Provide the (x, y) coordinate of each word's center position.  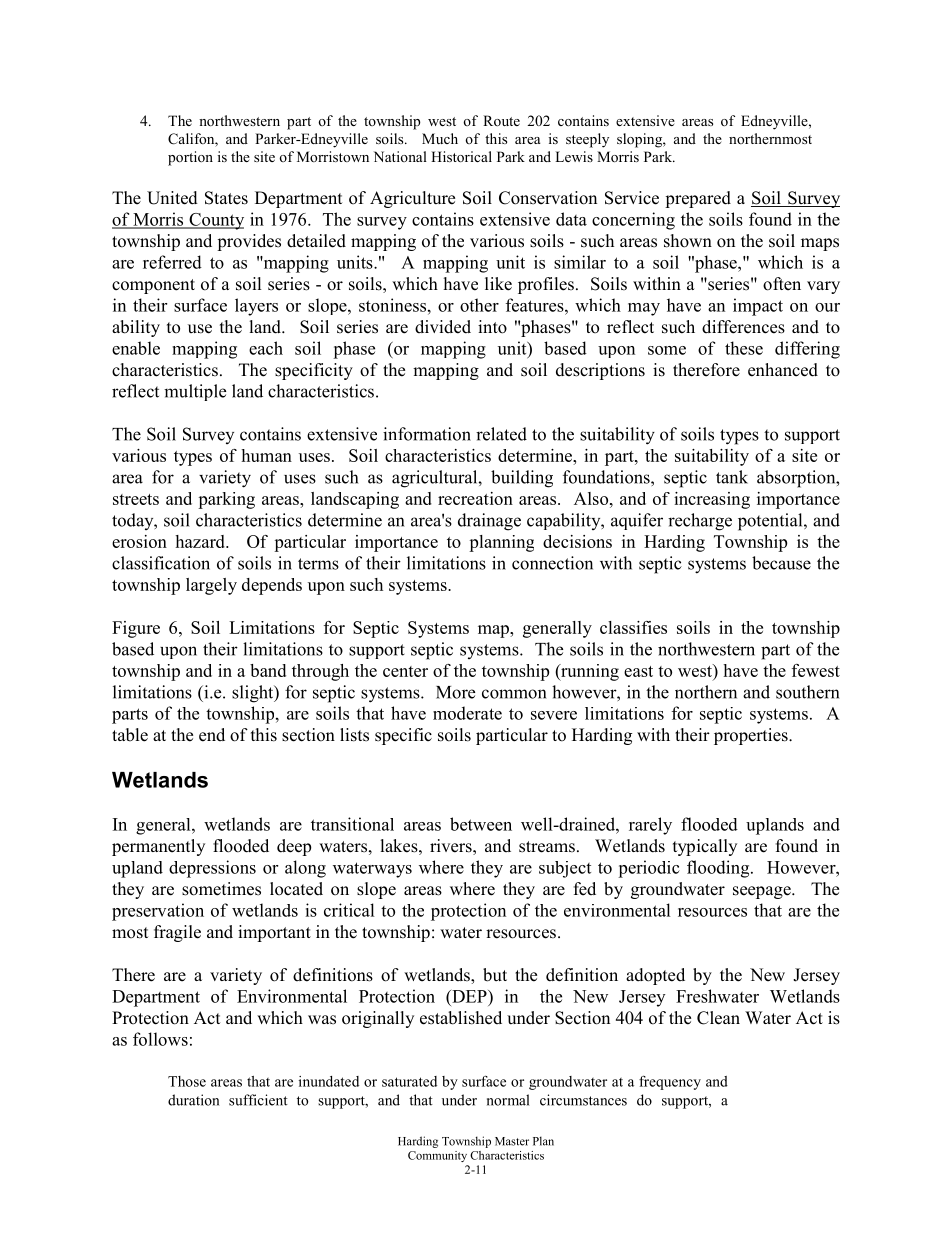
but (495, 975)
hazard (201, 541)
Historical (461, 156)
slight (254, 694)
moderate (467, 713)
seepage (763, 892)
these (744, 348)
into (492, 327)
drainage (489, 522)
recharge (700, 522)
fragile (177, 933)
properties (752, 736)
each (266, 348)
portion (190, 158)
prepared (698, 199)
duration (193, 1100)
